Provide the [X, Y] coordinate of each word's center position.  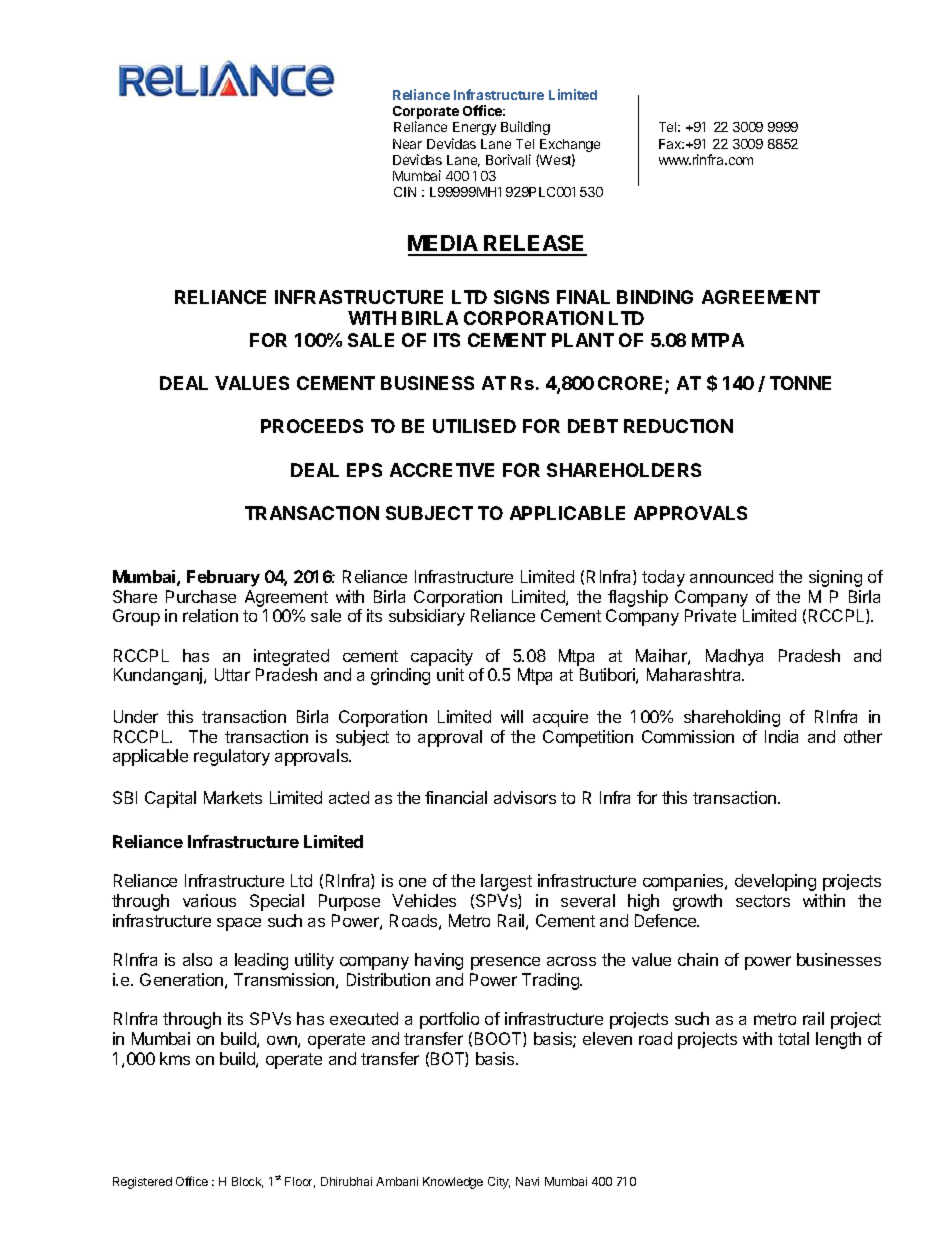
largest [506, 882]
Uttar [232, 674]
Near [407, 144]
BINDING [655, 297]
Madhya [734, 657]
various [209, 900]
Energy [474, 128]
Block [247, 1182]
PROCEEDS [312, 426]
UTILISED [474, 426]
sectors [763, 901]
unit [450, 674]
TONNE [800, 383]
